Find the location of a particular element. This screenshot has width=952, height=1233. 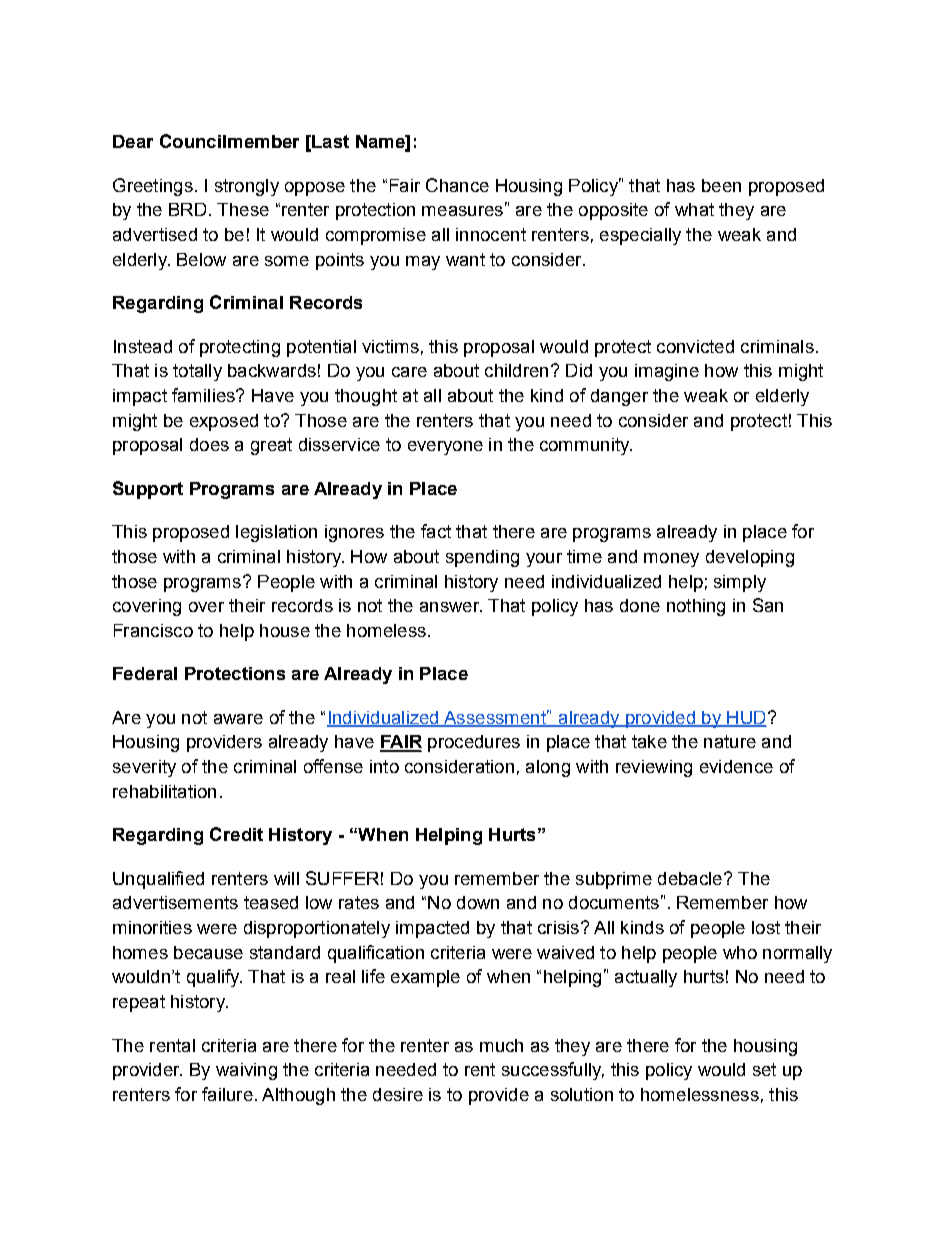

imagine is located at coordinates (667, 372).
